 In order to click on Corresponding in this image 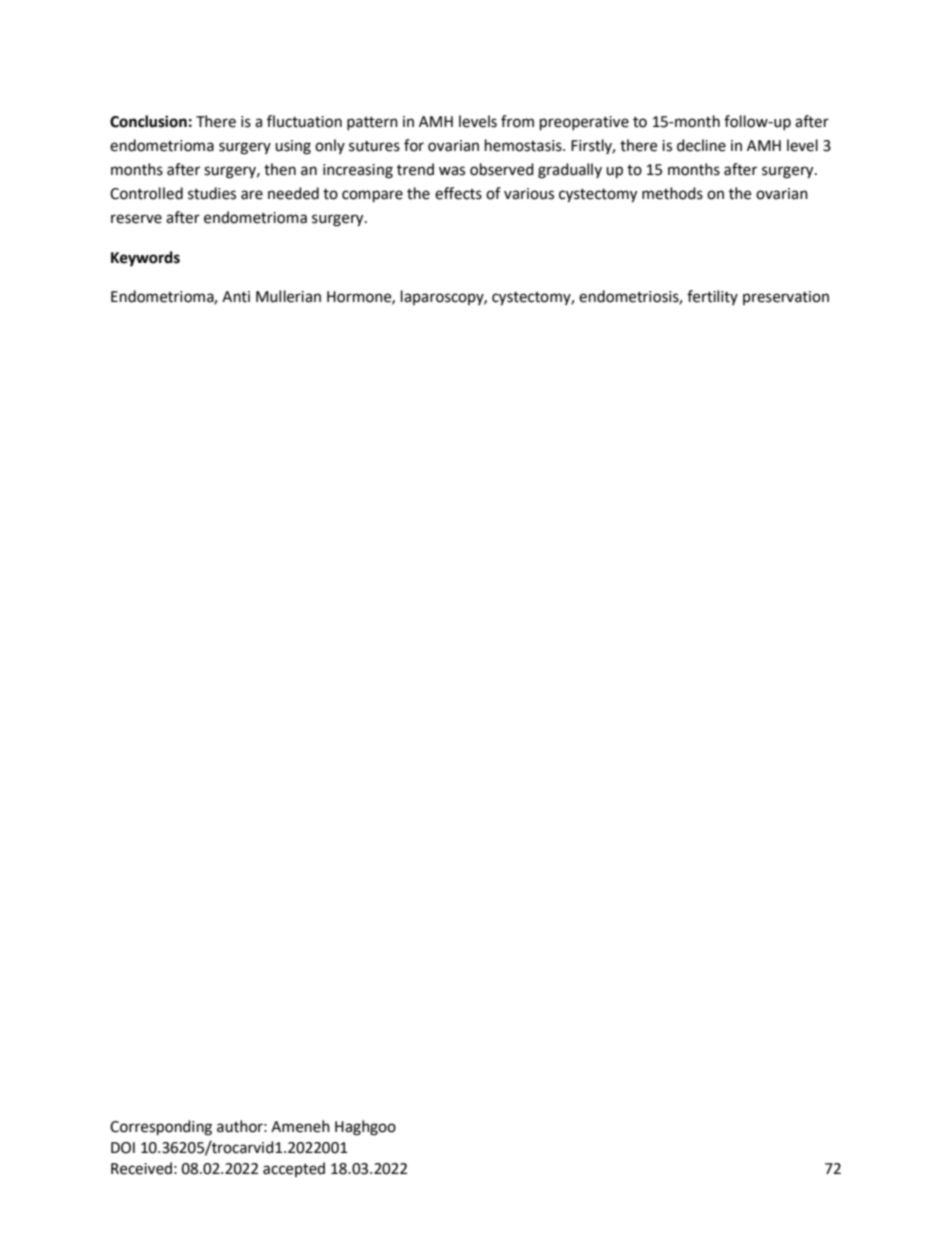, I will do `click(161, 1128)`.
